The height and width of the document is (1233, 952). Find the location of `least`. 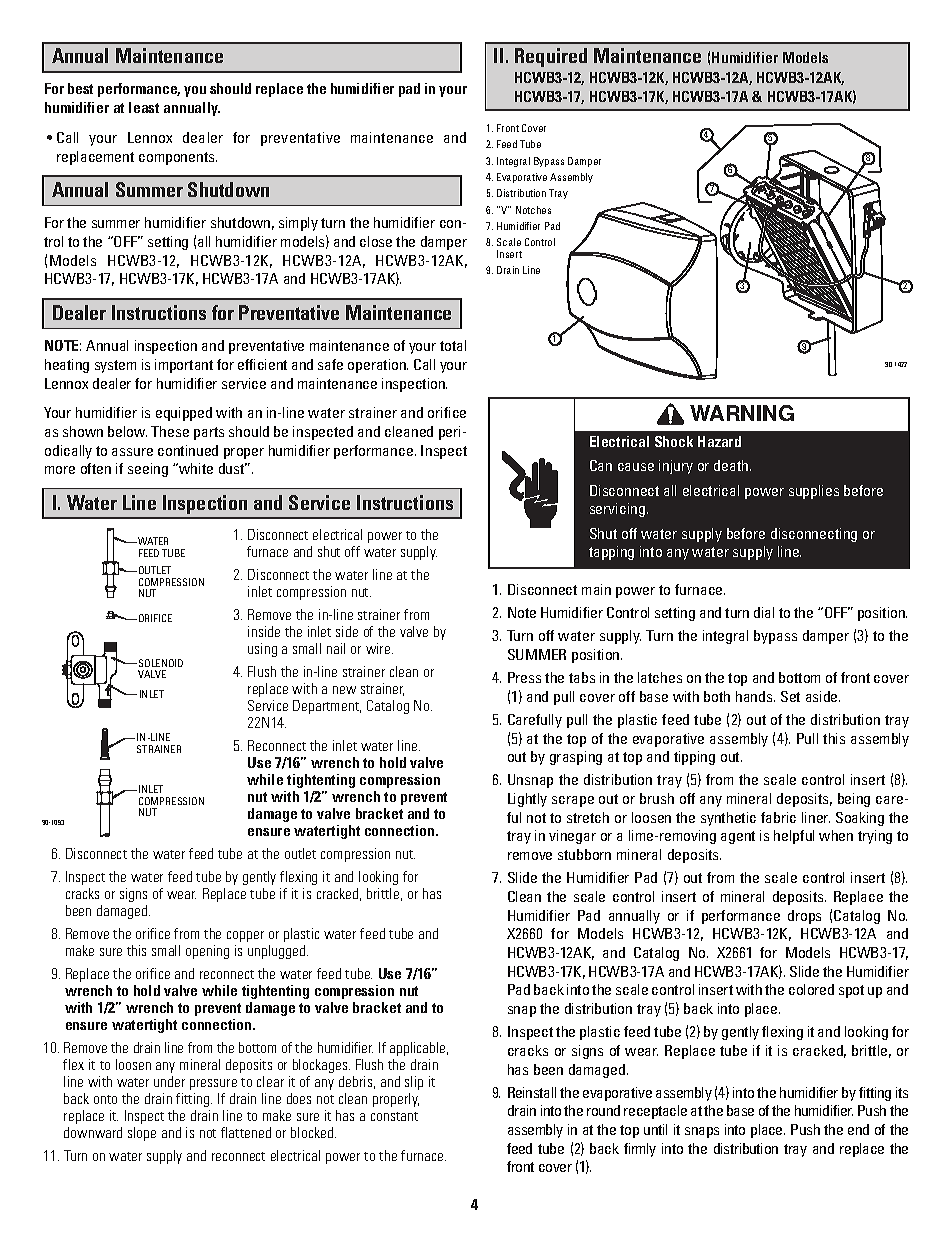

least is located at coordinates (144, 107).
